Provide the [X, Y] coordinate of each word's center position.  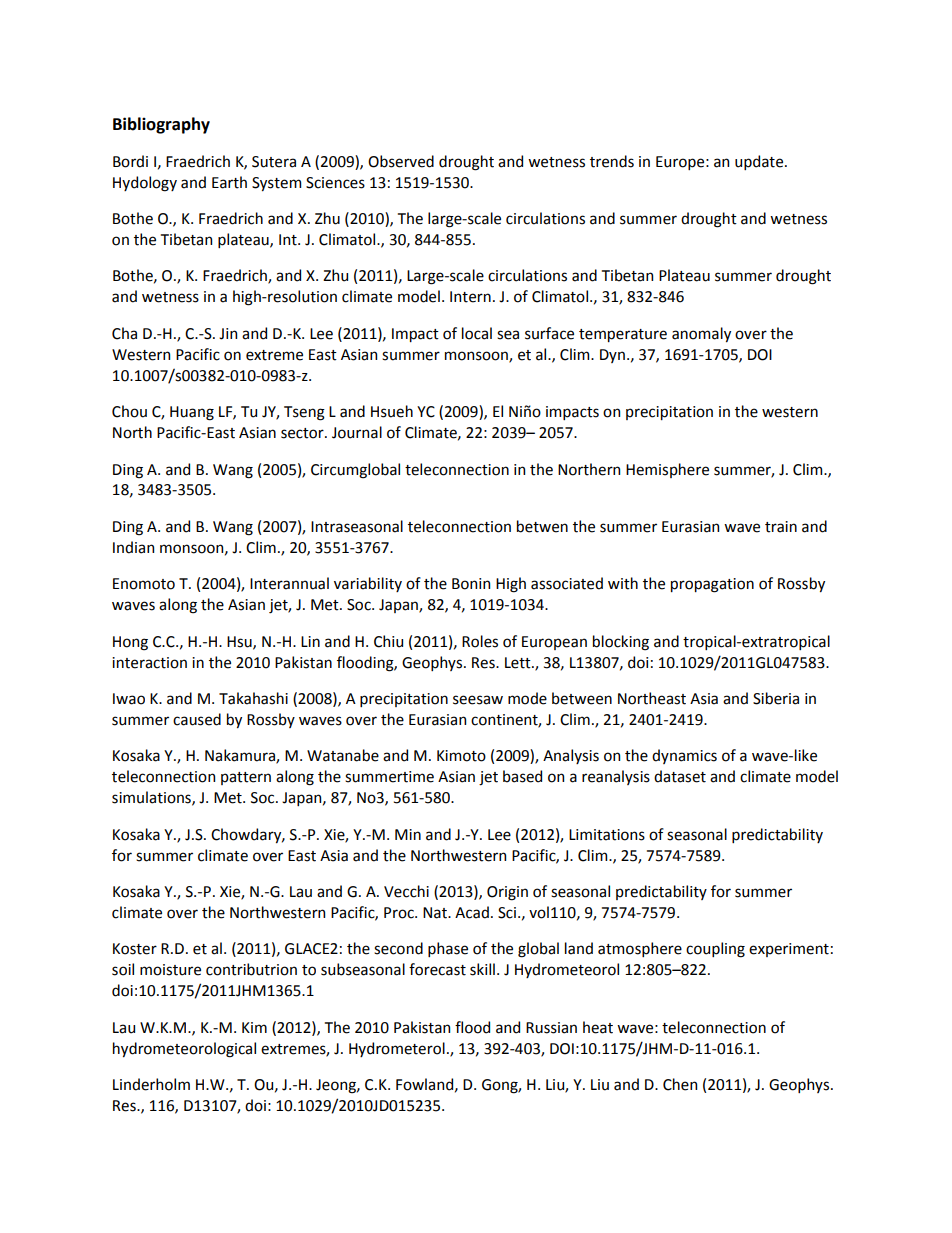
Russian [551, 1028]
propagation [712, 585]
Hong [130, 643]
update [760, 162]
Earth [229, 182]
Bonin [471, 584]
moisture [170, 970]
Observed [401, 161]
